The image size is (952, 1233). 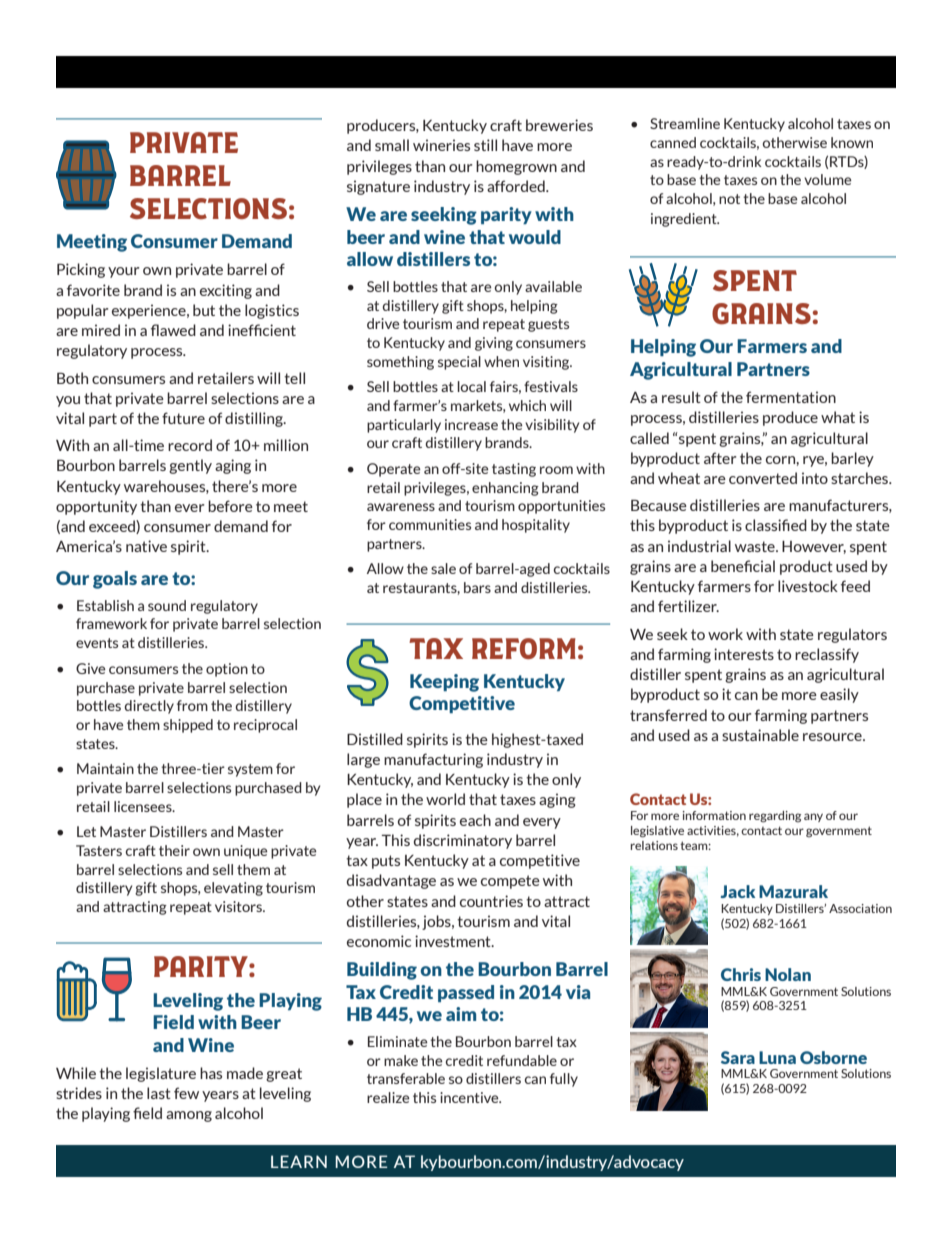 I want to click on among, so click(x=189, y=1116).
